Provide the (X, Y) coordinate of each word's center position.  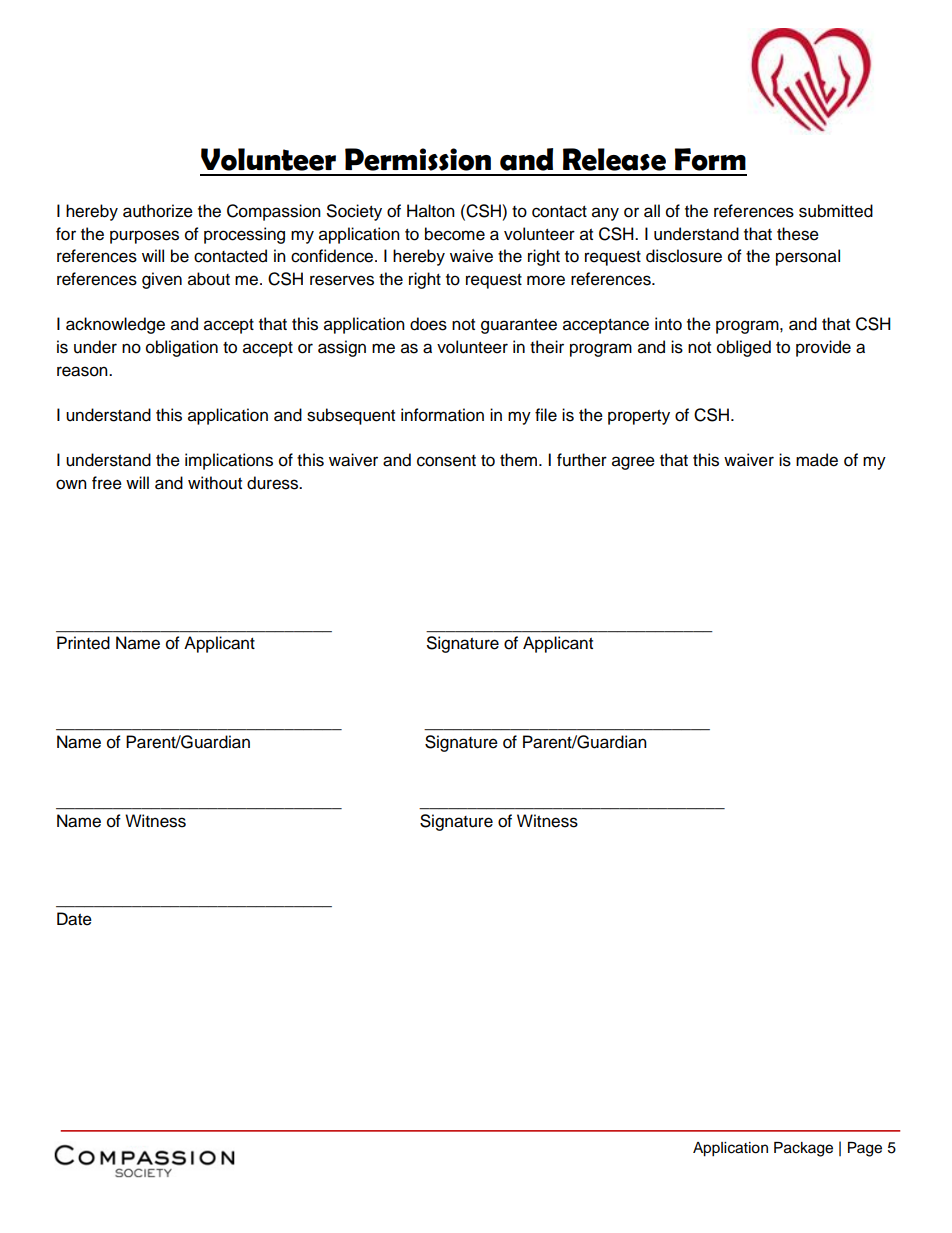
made (817, 460)
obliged (744, 348)
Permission (418, 159)
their (547, 347)
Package (803, 1149)
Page (865, 1149)
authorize (158, 211)
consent (446, 461)
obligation (182, 348)
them (518, 460)
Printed (83, 643)
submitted (836, 211)
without (215, 483)
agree (633, 463)
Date (74, 919)
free (107, 483)
